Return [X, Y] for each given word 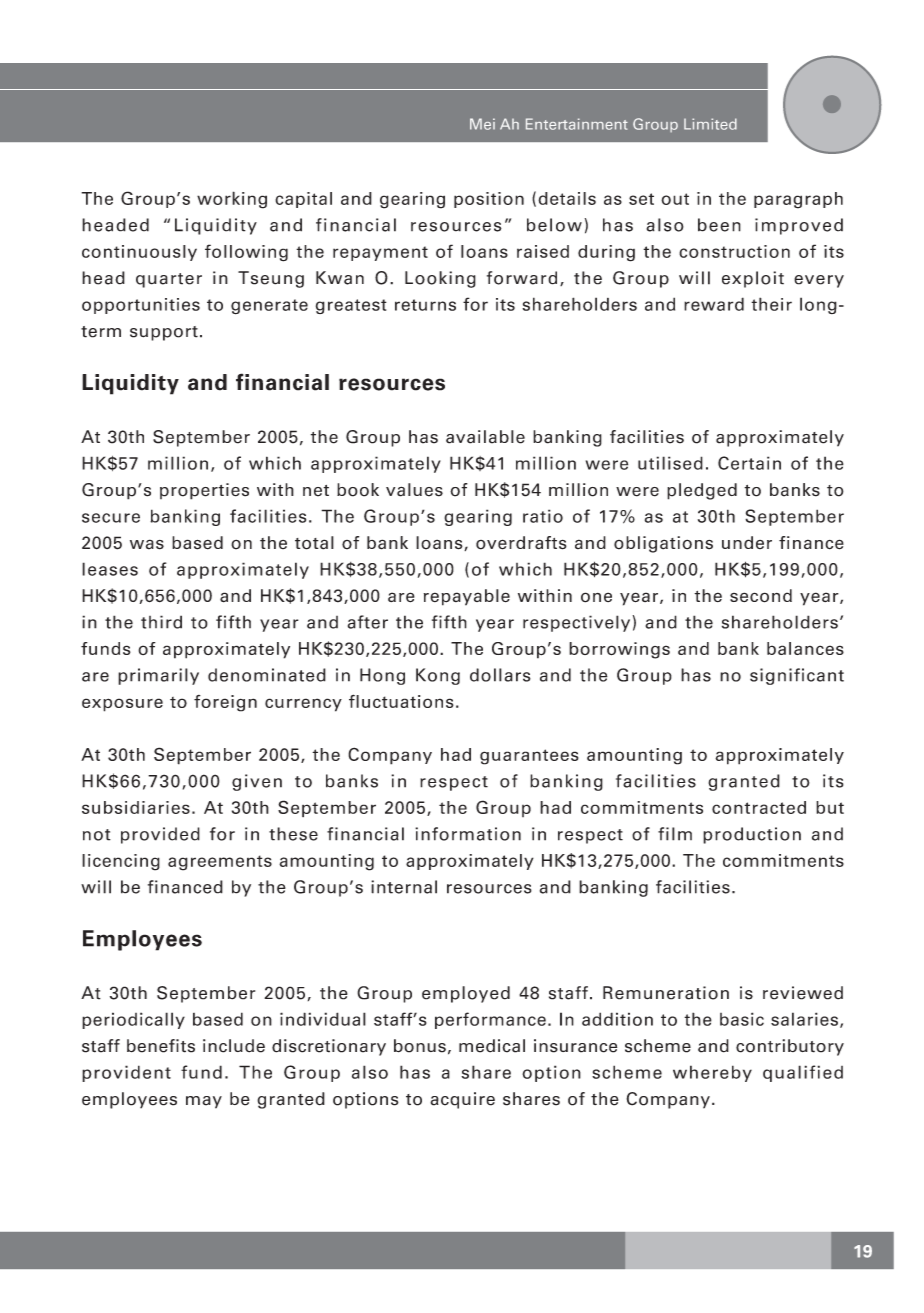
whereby [712, 1073]
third [161, 622]
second [761, 596]
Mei [482, 124]
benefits [161, 1046]
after [368, 622]
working [232, 200]
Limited [710, 124]
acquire [462, 1100]
